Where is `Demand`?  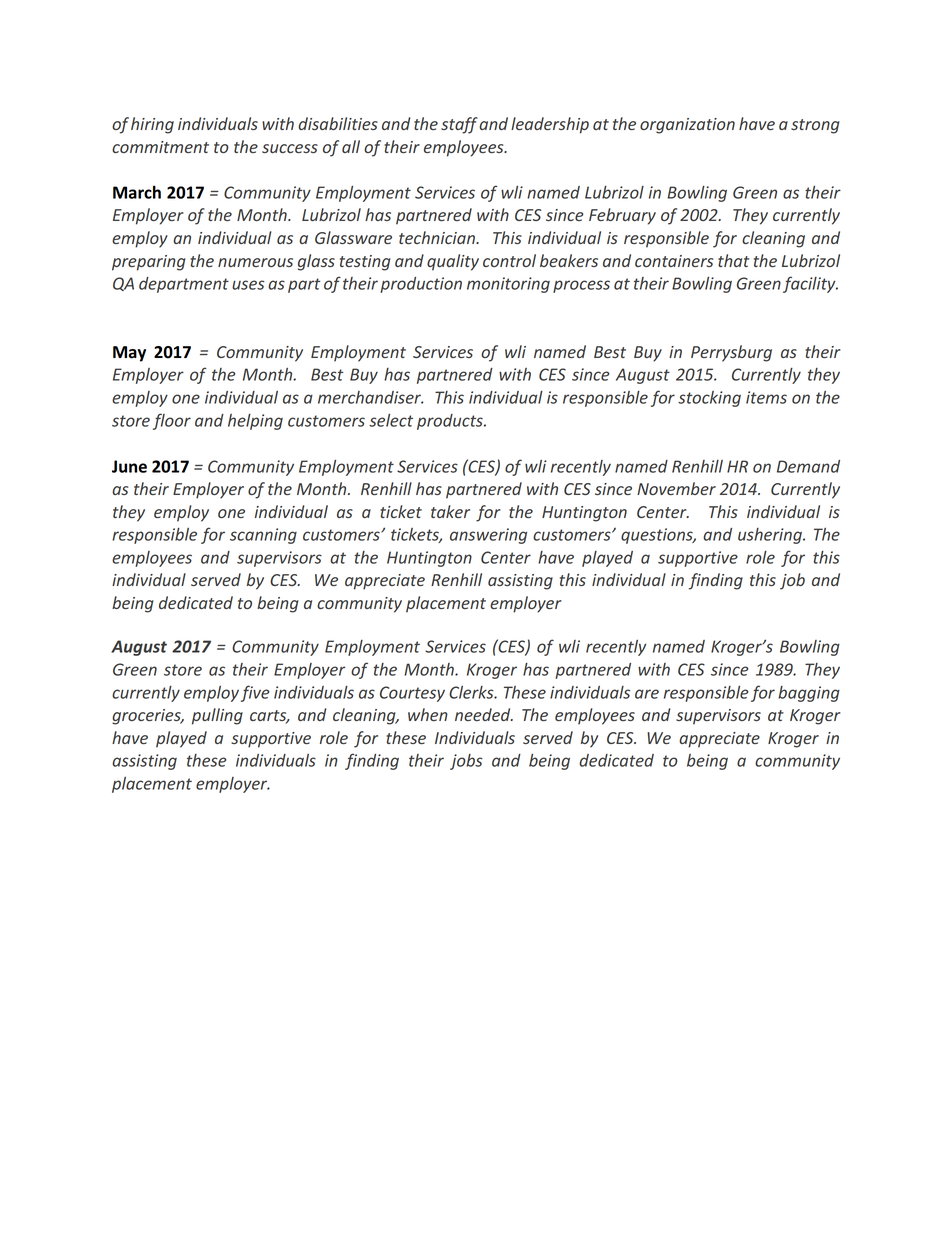
Demand is located at coordinates (808, 466).
